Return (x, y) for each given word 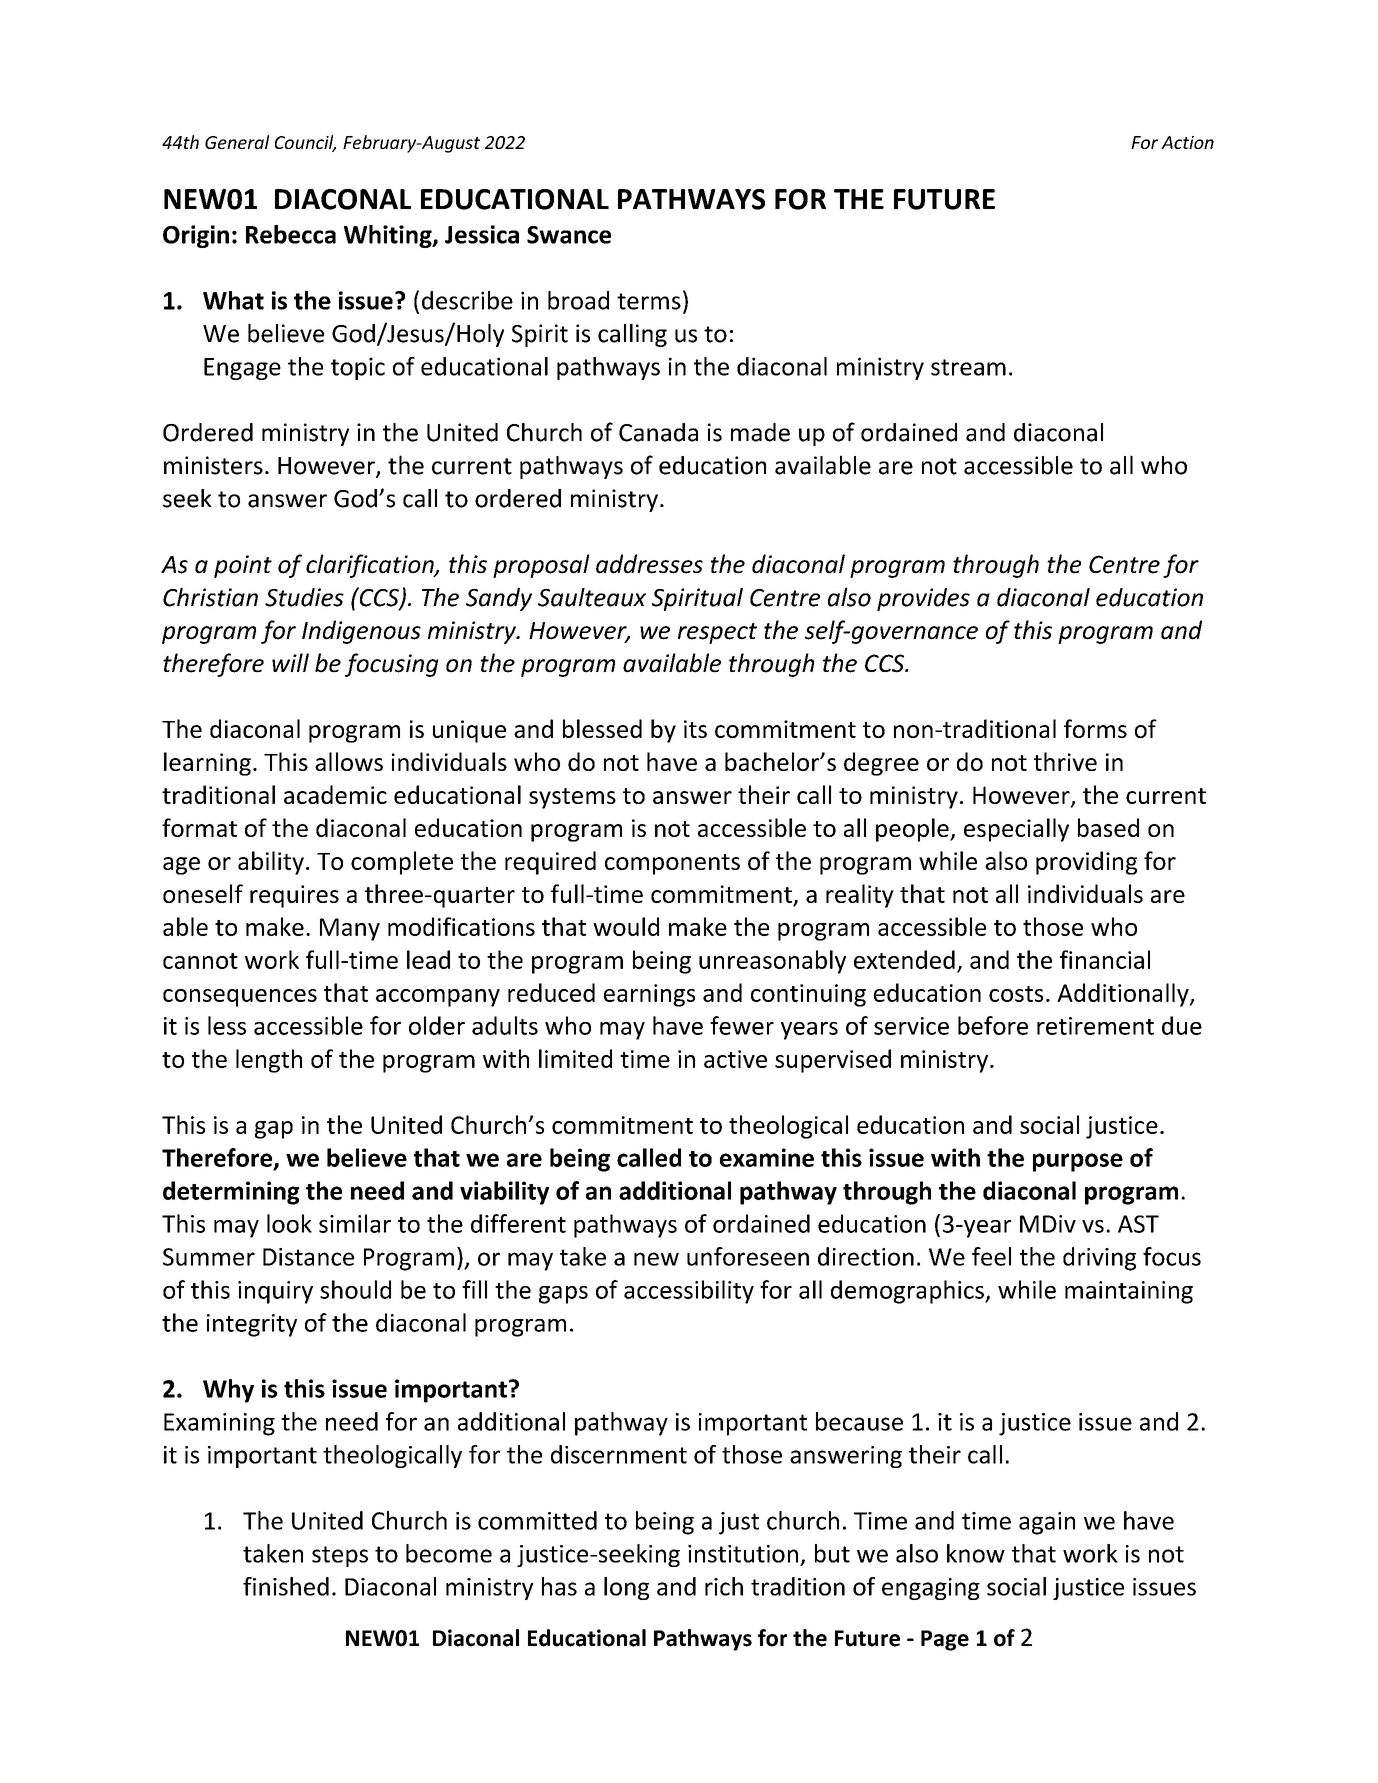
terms (649, 301)
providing (1086, 863)
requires (294, 896)
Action (1187, 142)
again (1047, 1523)
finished (286, 1586)
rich (724, 1586)
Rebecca (291, 234)
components (672, 864)
